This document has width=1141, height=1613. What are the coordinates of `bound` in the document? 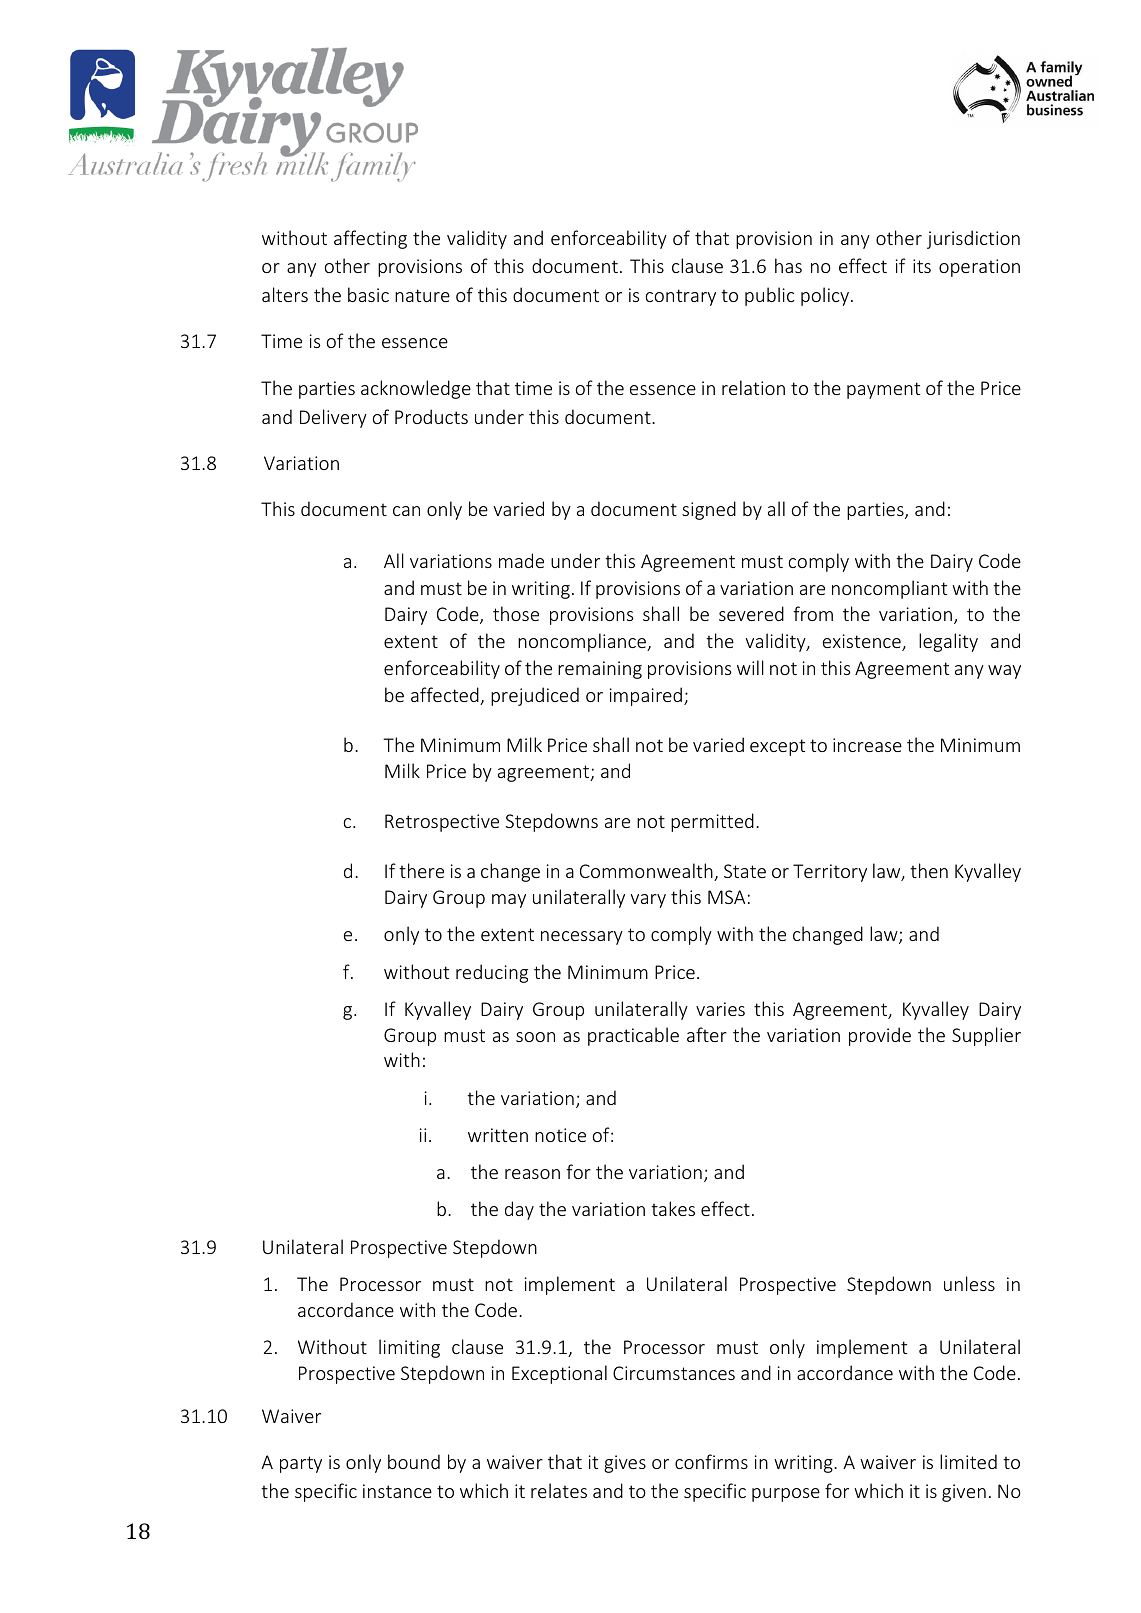 It's located at (414, 1461).
